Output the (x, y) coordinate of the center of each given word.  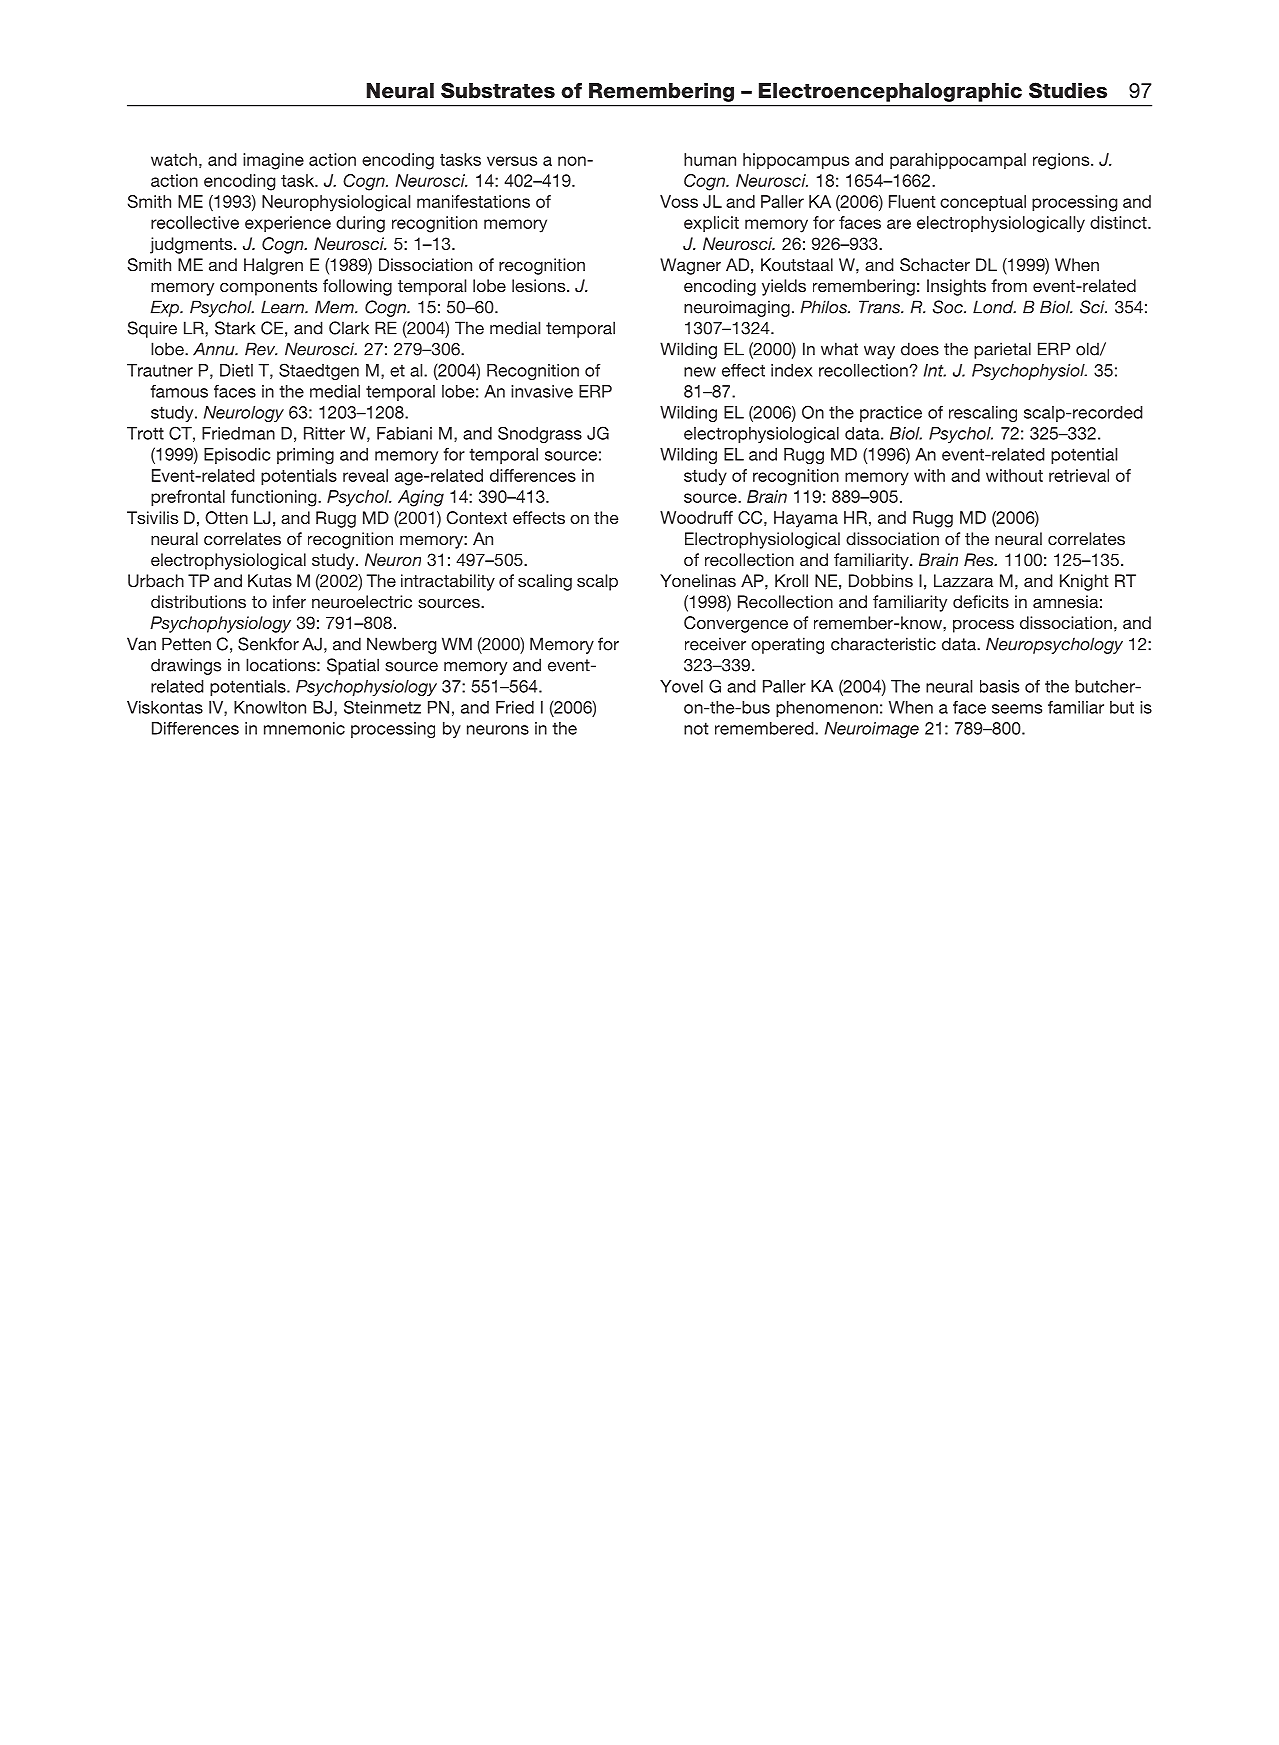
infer (289, 601)
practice (891, 414)
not (696, 728)
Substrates (498, 90)
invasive (542, 391)
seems (1017, 709)
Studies (1068, 90)
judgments (192, 245)
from (1009, 285)
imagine (273, 161)
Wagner (690, 266)
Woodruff (696, 517)
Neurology (244, 414)
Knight (1084, 582)
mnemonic (304, 728)
